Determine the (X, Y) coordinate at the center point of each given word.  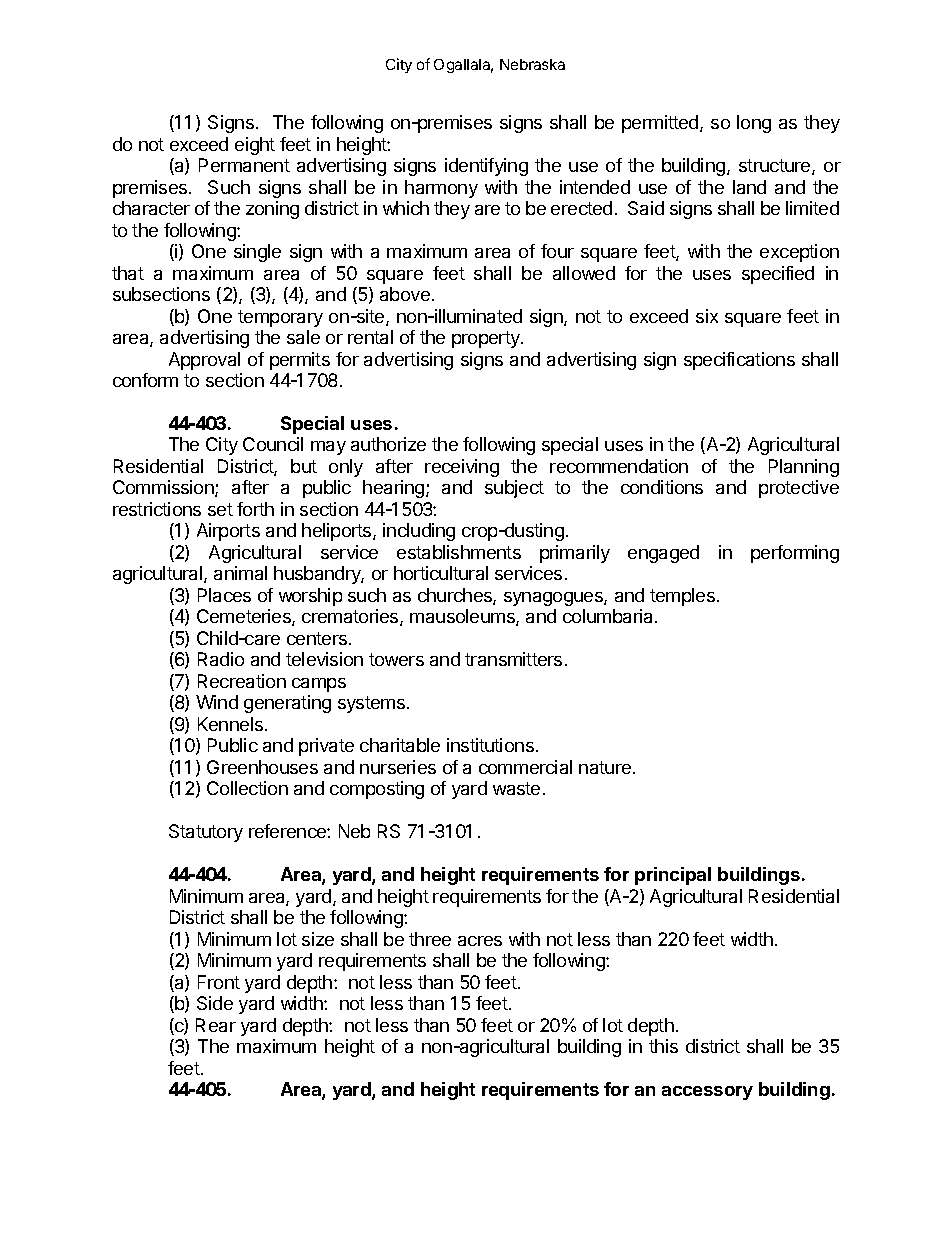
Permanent (244, 165)
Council (273, 444)
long (754, 124)
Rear (216, 1025)
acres (480, 941)
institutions (490, 745)
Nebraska (532, 64)
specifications (739, 361)
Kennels (230, 724)
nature (605, 767)
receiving (462, 468)
